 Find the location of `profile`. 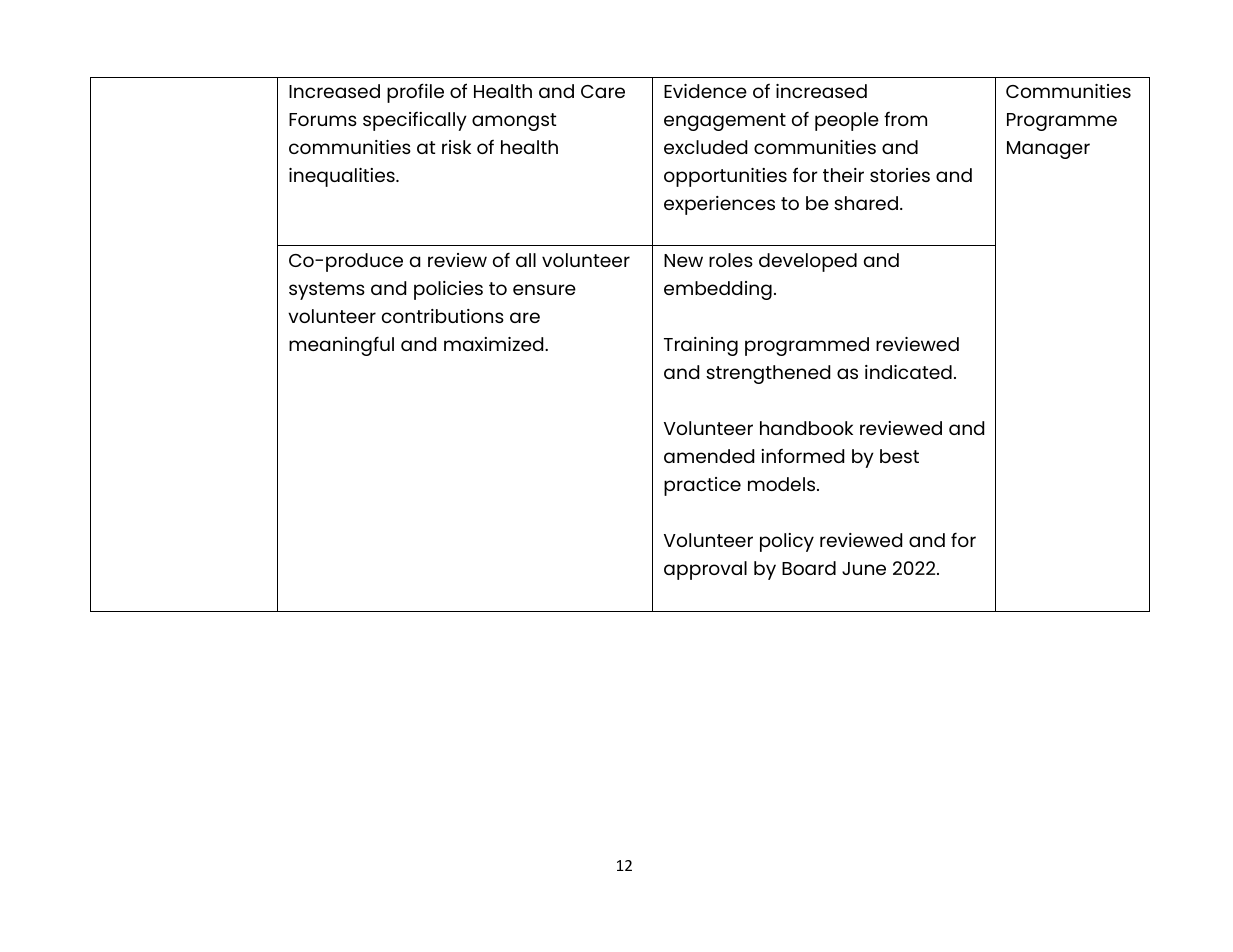

profile is located at coordinates (415, 93).
